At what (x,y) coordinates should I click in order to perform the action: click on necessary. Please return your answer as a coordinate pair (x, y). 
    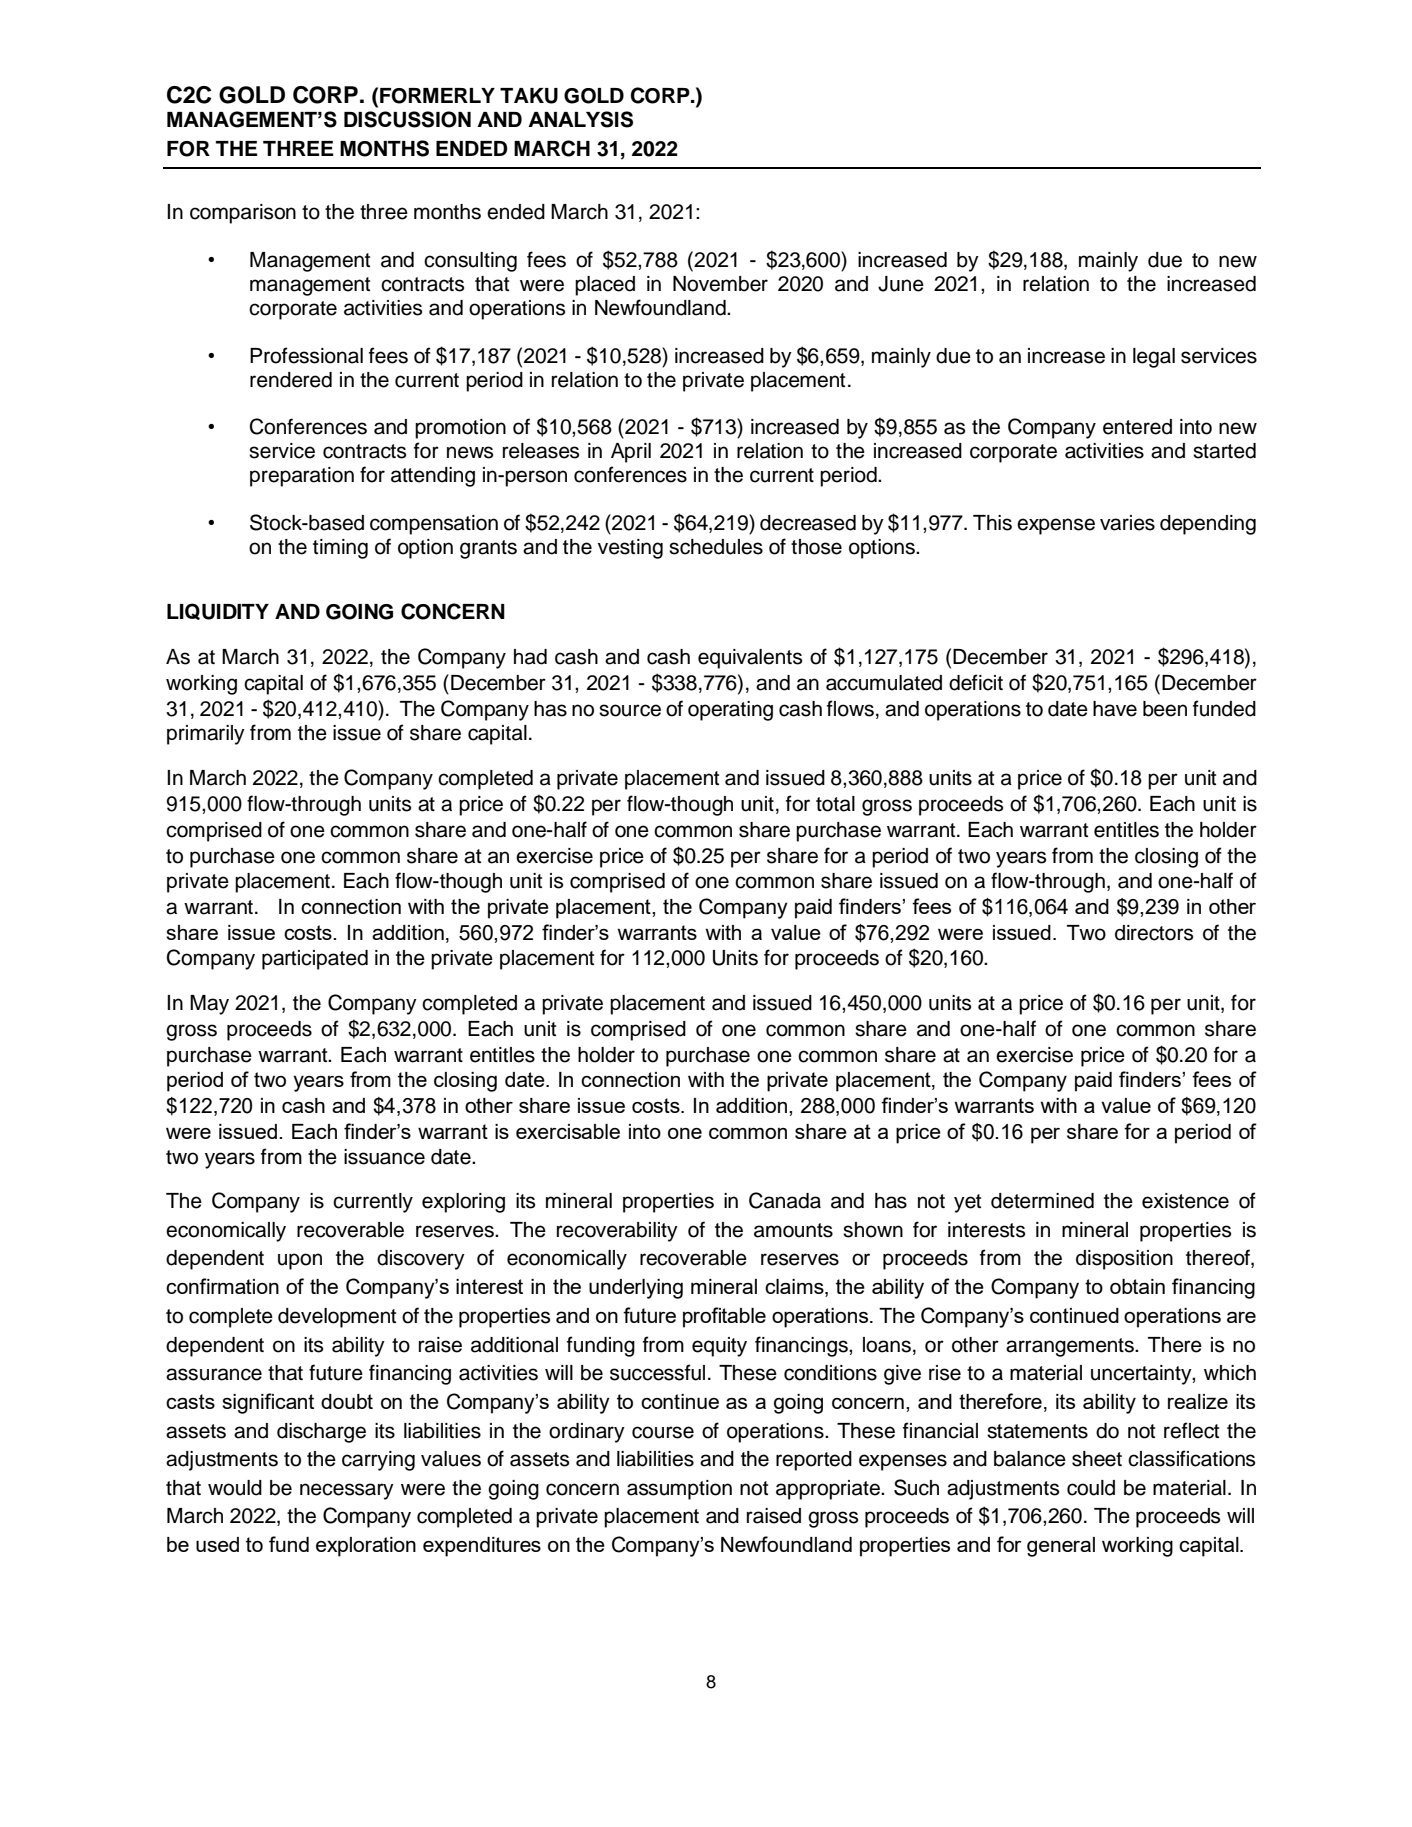
    Looking at the image, I should click on (347, 1491).
